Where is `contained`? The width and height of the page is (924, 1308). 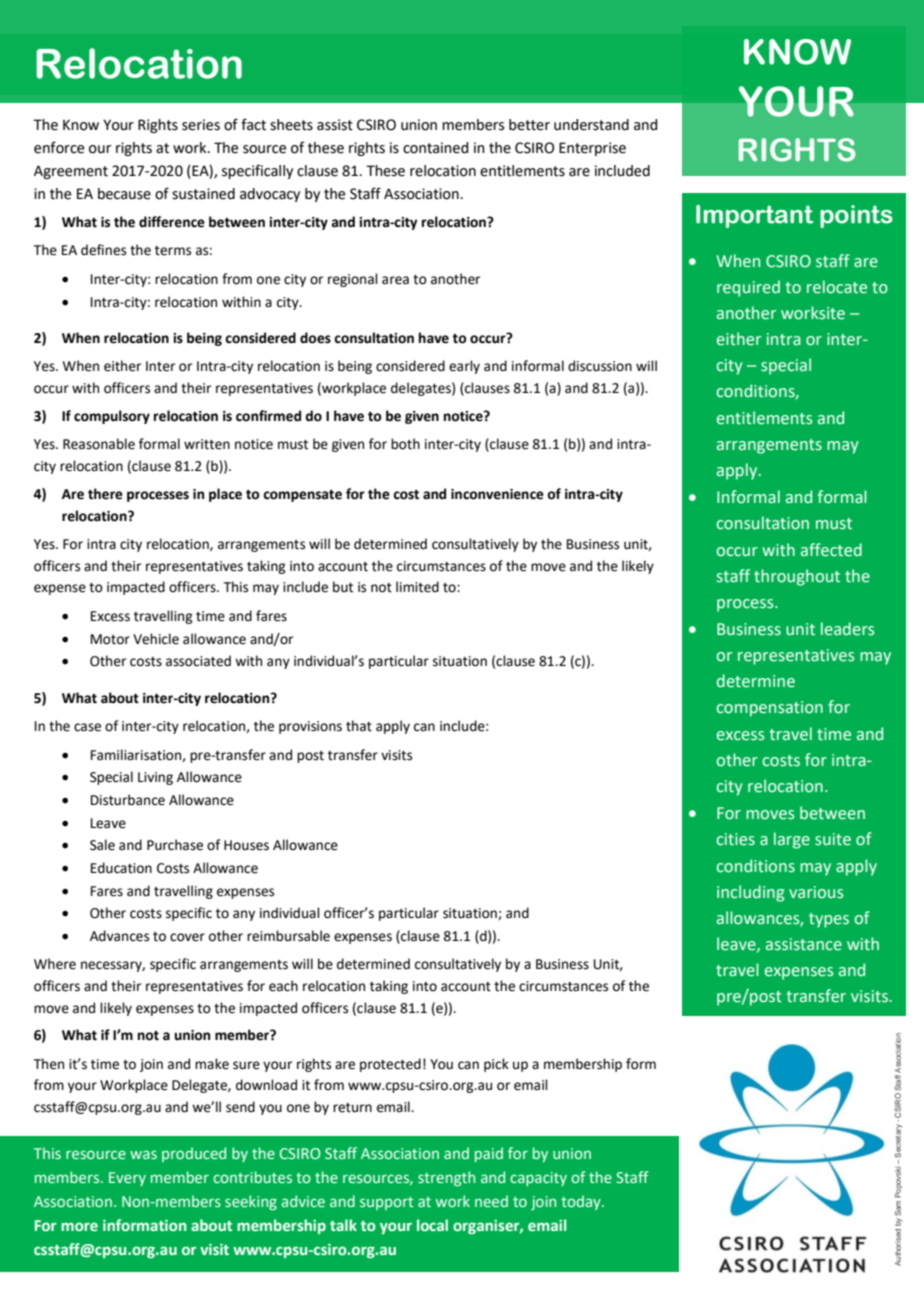 contained is located at coordinates (435, 148).
